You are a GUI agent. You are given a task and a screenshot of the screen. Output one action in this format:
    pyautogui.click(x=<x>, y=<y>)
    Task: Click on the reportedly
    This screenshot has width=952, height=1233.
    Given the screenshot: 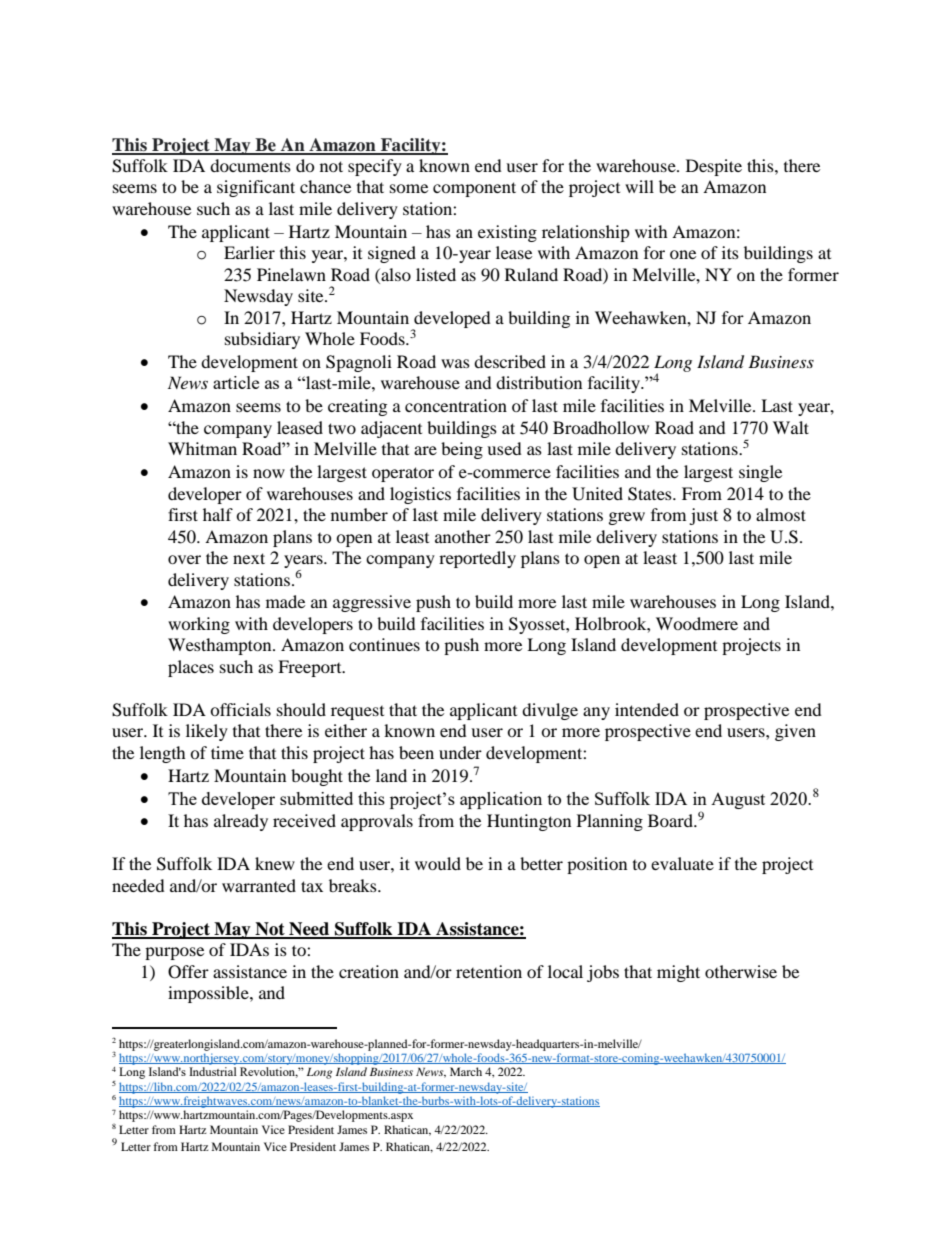 What is the action you would take?
    pyautogui.click(x=477, y=559)
